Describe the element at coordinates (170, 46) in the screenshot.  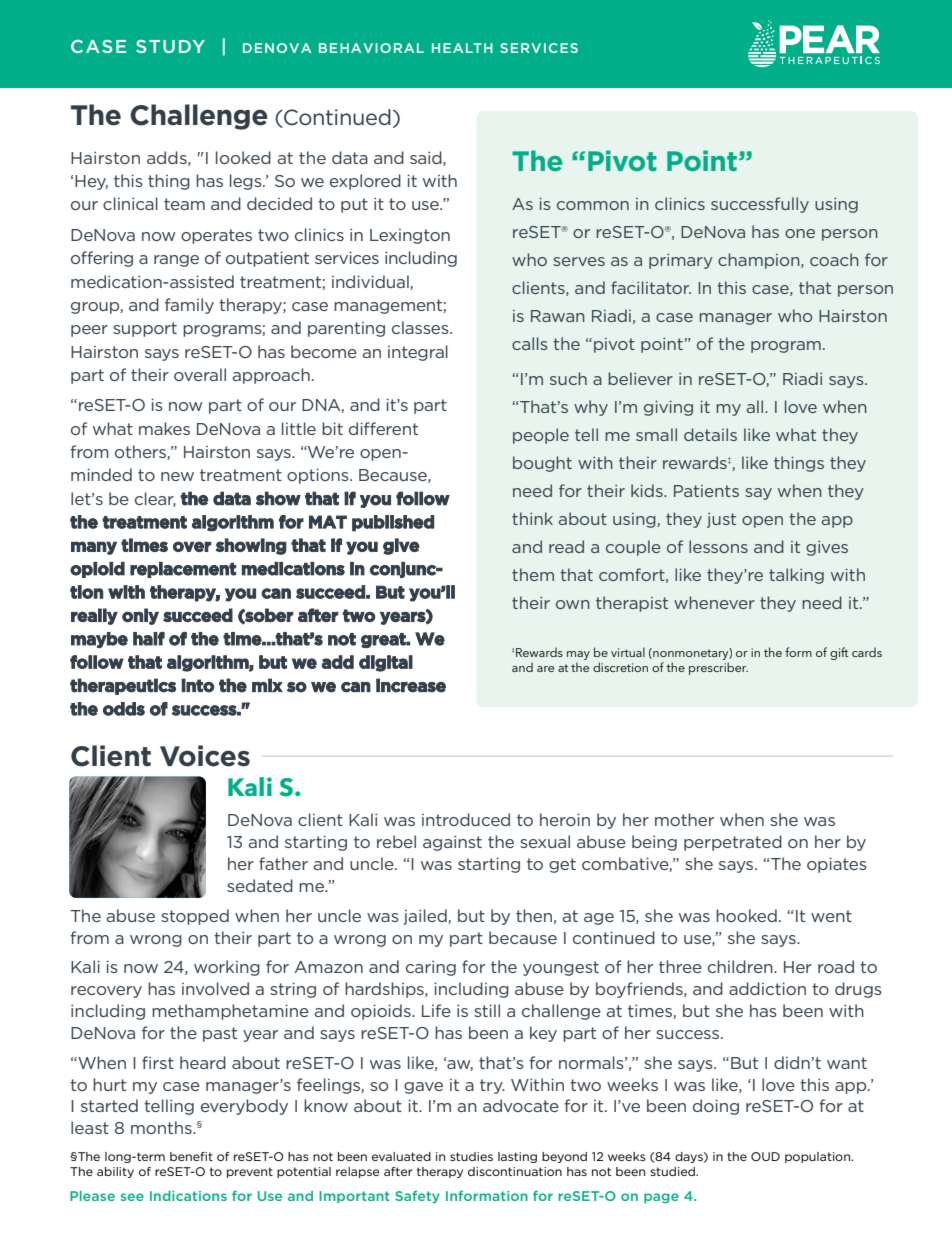
I see `STUDY` at that location.
